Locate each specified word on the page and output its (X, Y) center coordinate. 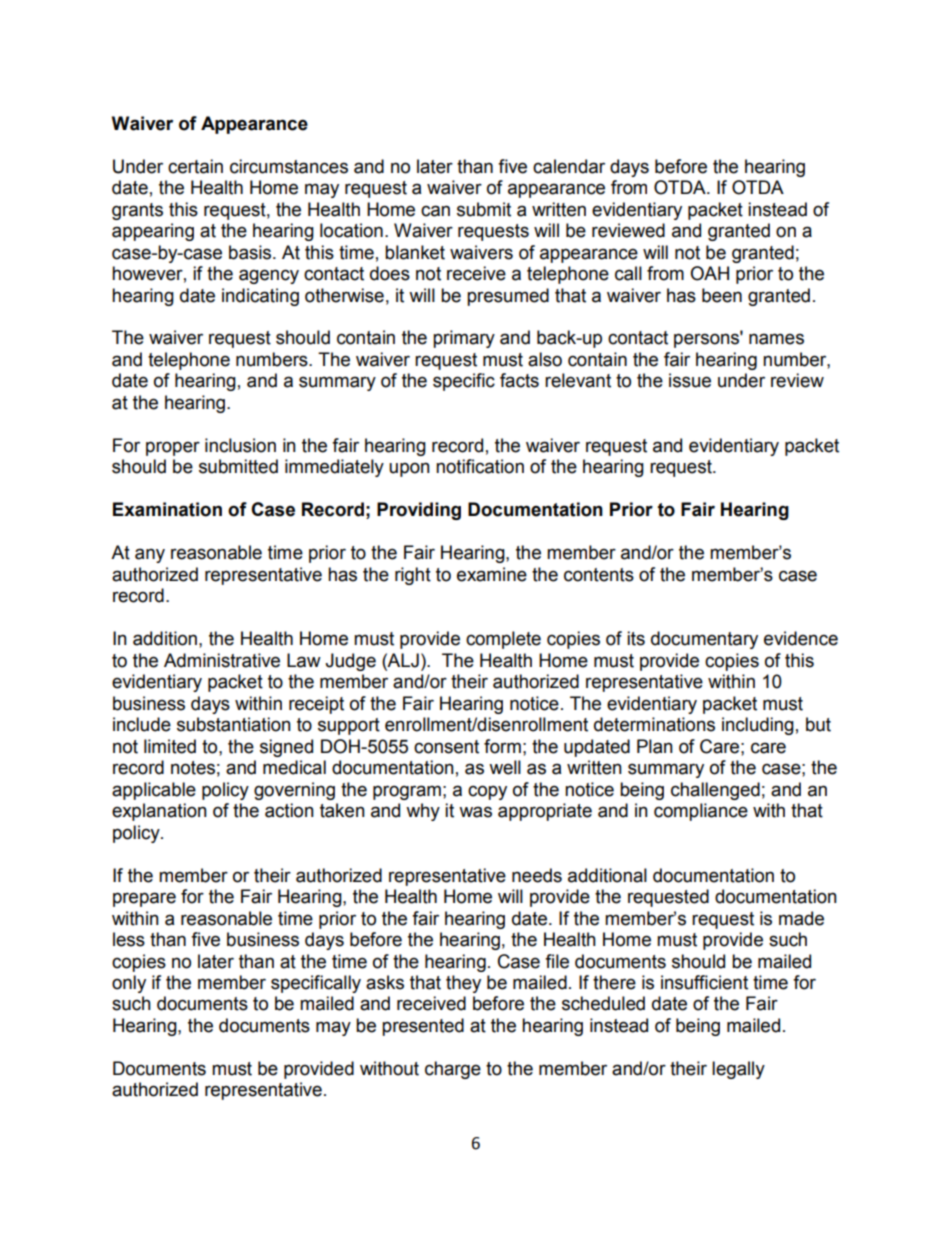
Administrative (222, 660)
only (129, 984)
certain (195, 166)
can (435, 211)
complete (503, 640)
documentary (704, 640)
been (722, 295)
